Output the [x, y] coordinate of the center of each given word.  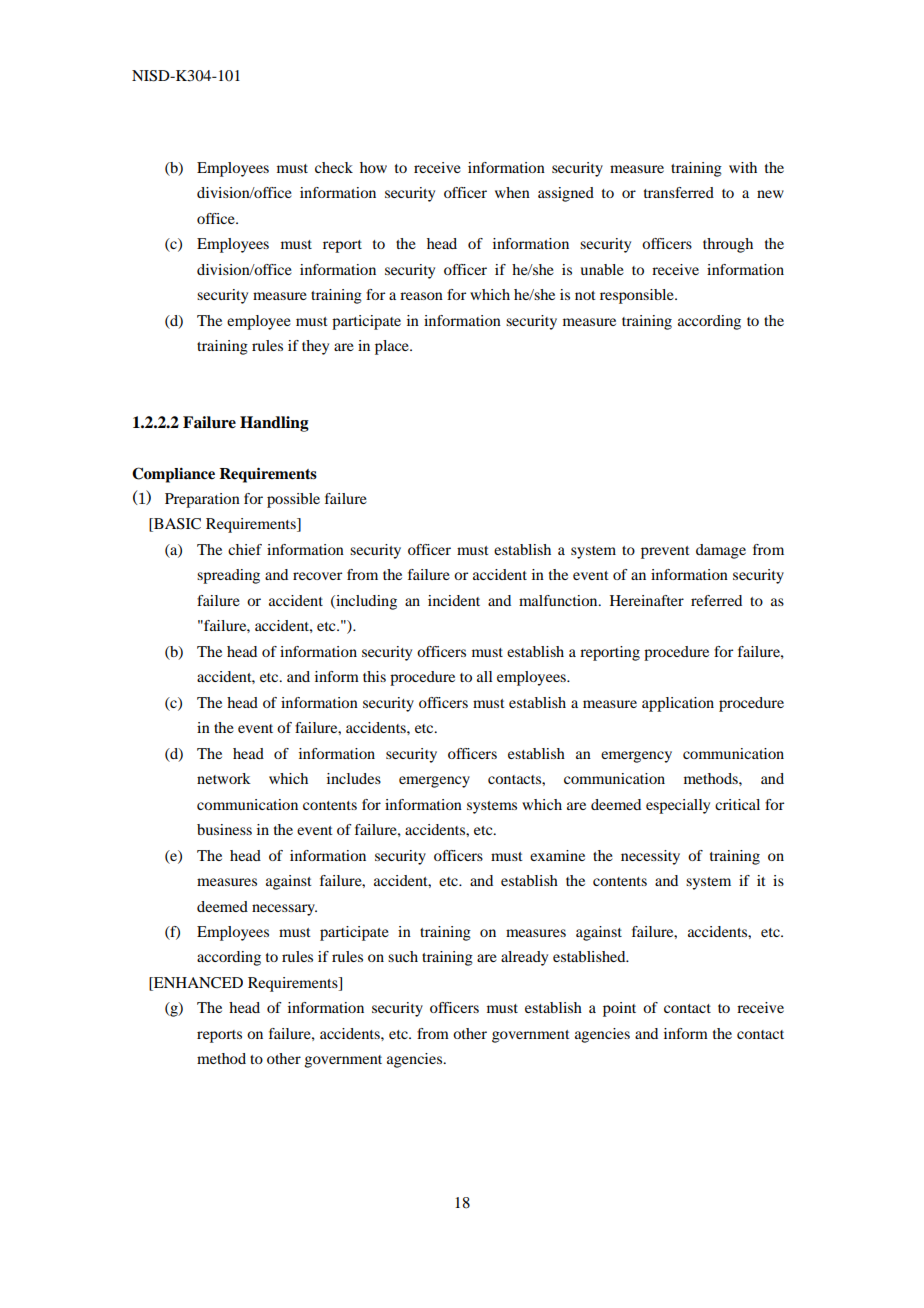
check [334, 167]
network [224, 778]
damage [721, 551]
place [393, 347]
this [374, 676]
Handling [274, 424]
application [678, 704]
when [512, 192]
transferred [679, 192]
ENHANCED [197, 984]
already [524, 958]
